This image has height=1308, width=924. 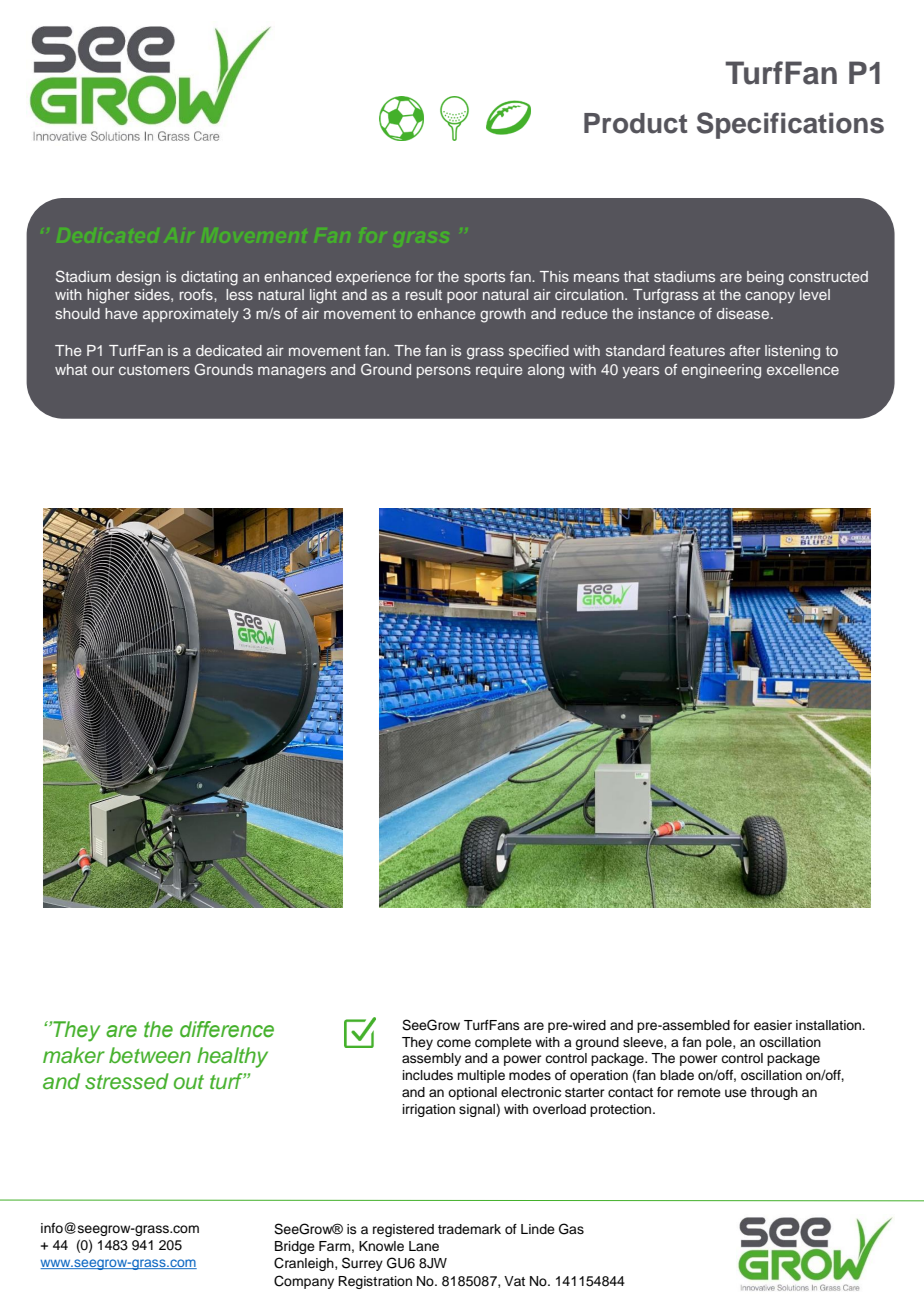 What do you see at coordinates (424, 1246) in the image?
I see `Lane` at bounding box center [424, 1246].
